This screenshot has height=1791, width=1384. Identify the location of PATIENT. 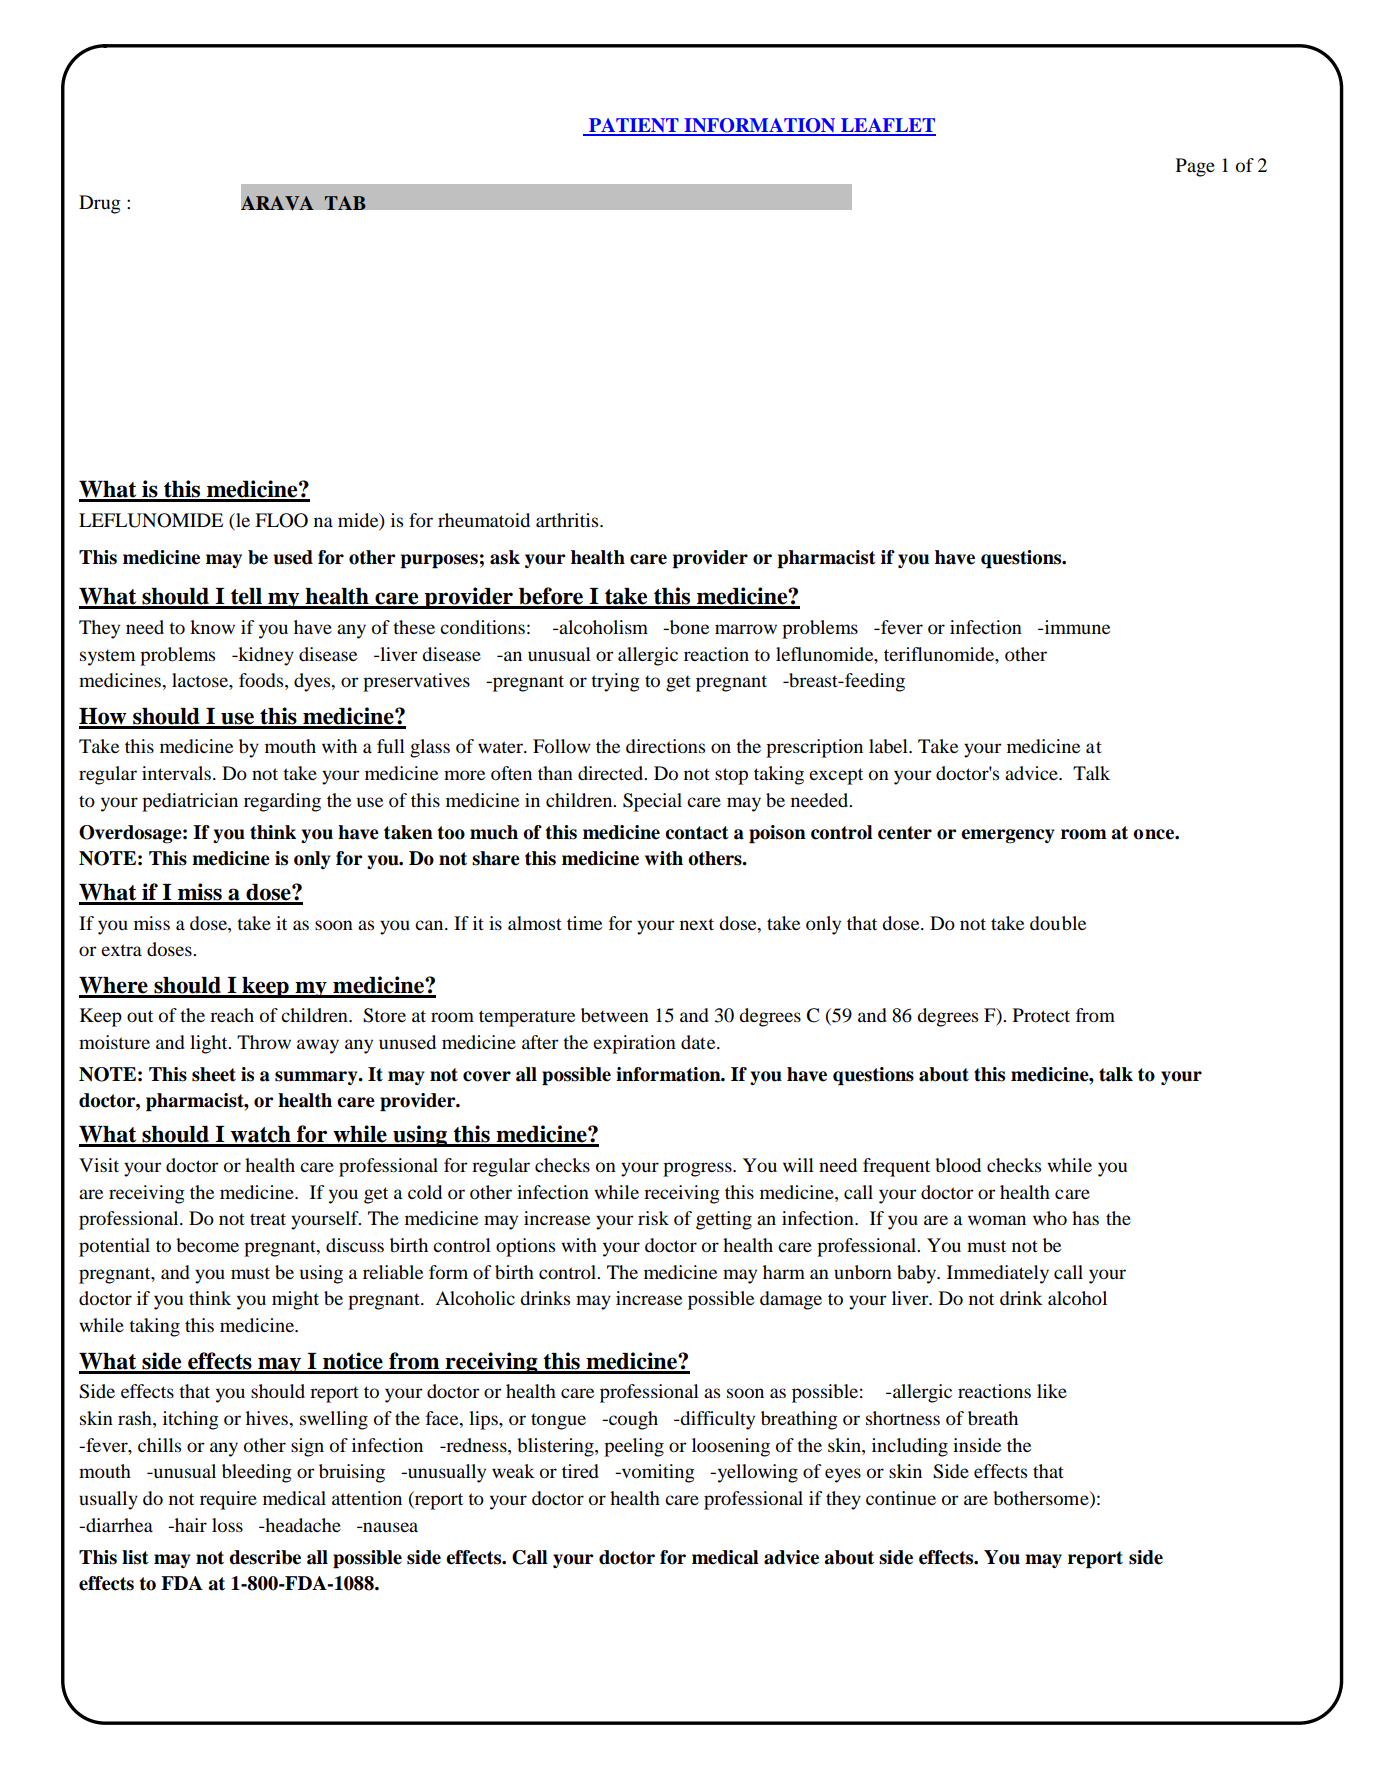
(634, 126).
